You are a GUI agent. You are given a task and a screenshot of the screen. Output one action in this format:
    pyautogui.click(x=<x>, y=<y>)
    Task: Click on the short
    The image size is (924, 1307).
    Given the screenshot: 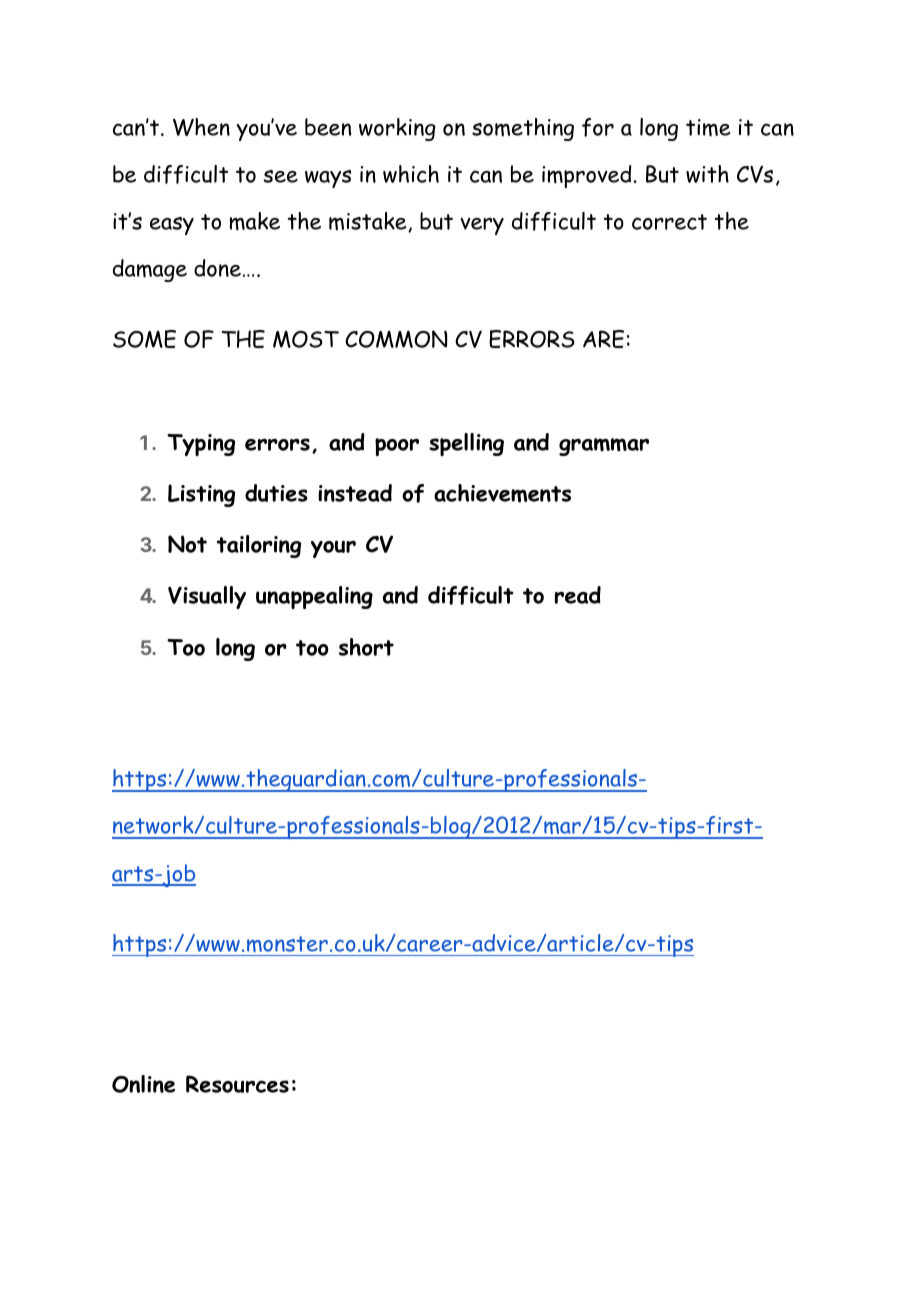 What is the action you would take?
    pyautogui.click(x=366, y=647)
